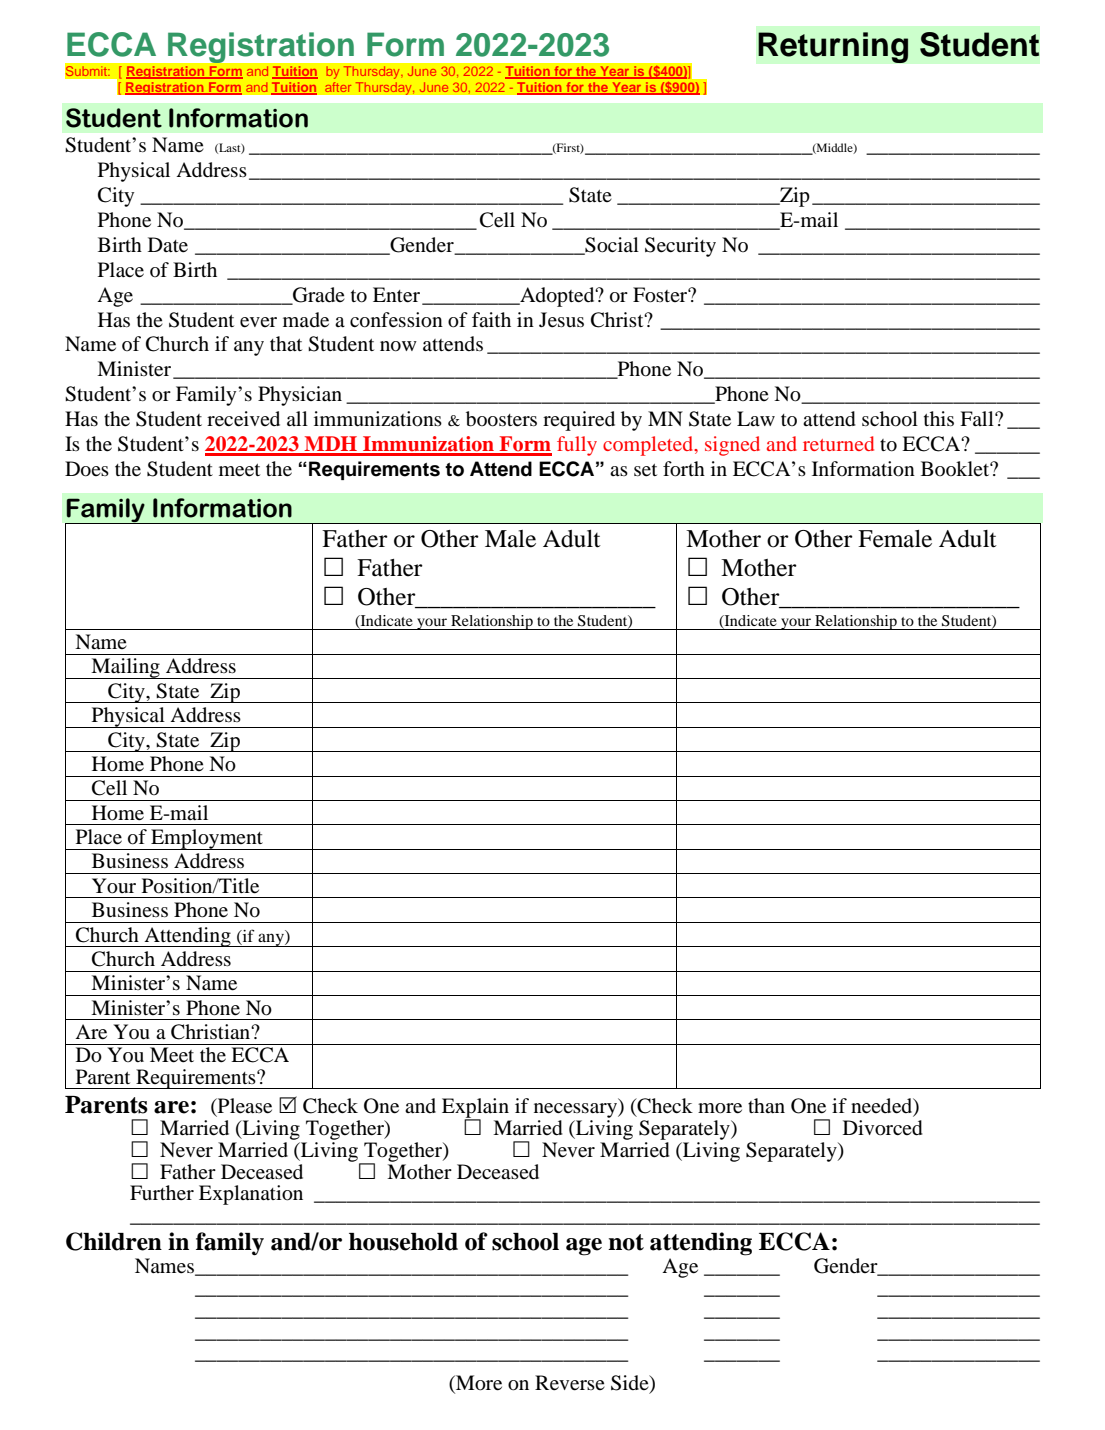 The height and width of the screenshot is (1430, 1105). What do you see at coordinates (680, 247) in the screenshot?
I see `Security` at bounding box center [680, 247].
